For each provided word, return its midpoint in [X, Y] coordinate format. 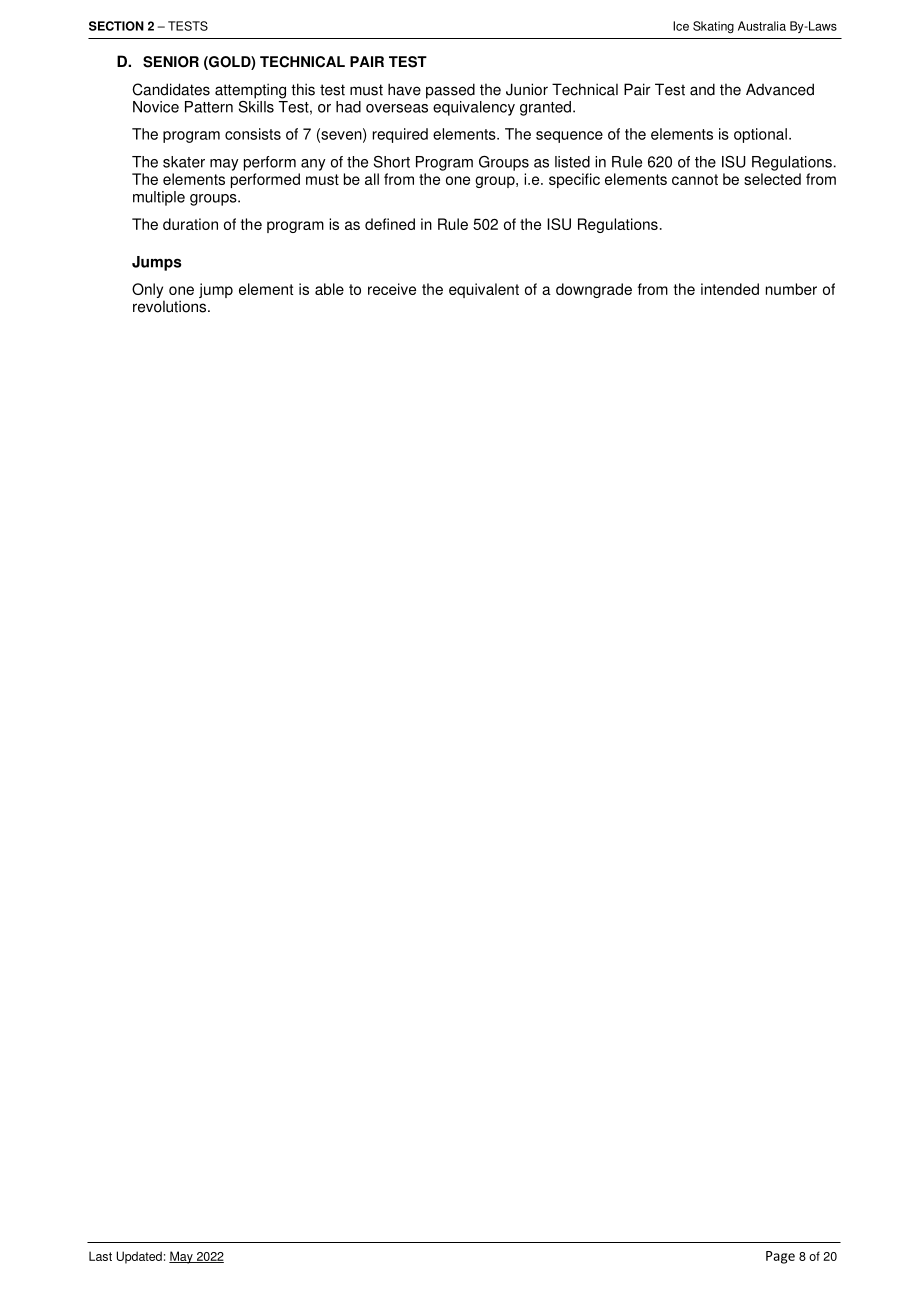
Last [100, 1256]
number [791, 289]
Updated [139, 1257]
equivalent [484, 290]
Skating [713, 27]
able [329, 289]
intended [730, 289]
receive [392, 289]
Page [780, 1257]
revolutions [171, 306]
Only [148, 292]
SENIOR [171, 62]
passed [450, 91]
